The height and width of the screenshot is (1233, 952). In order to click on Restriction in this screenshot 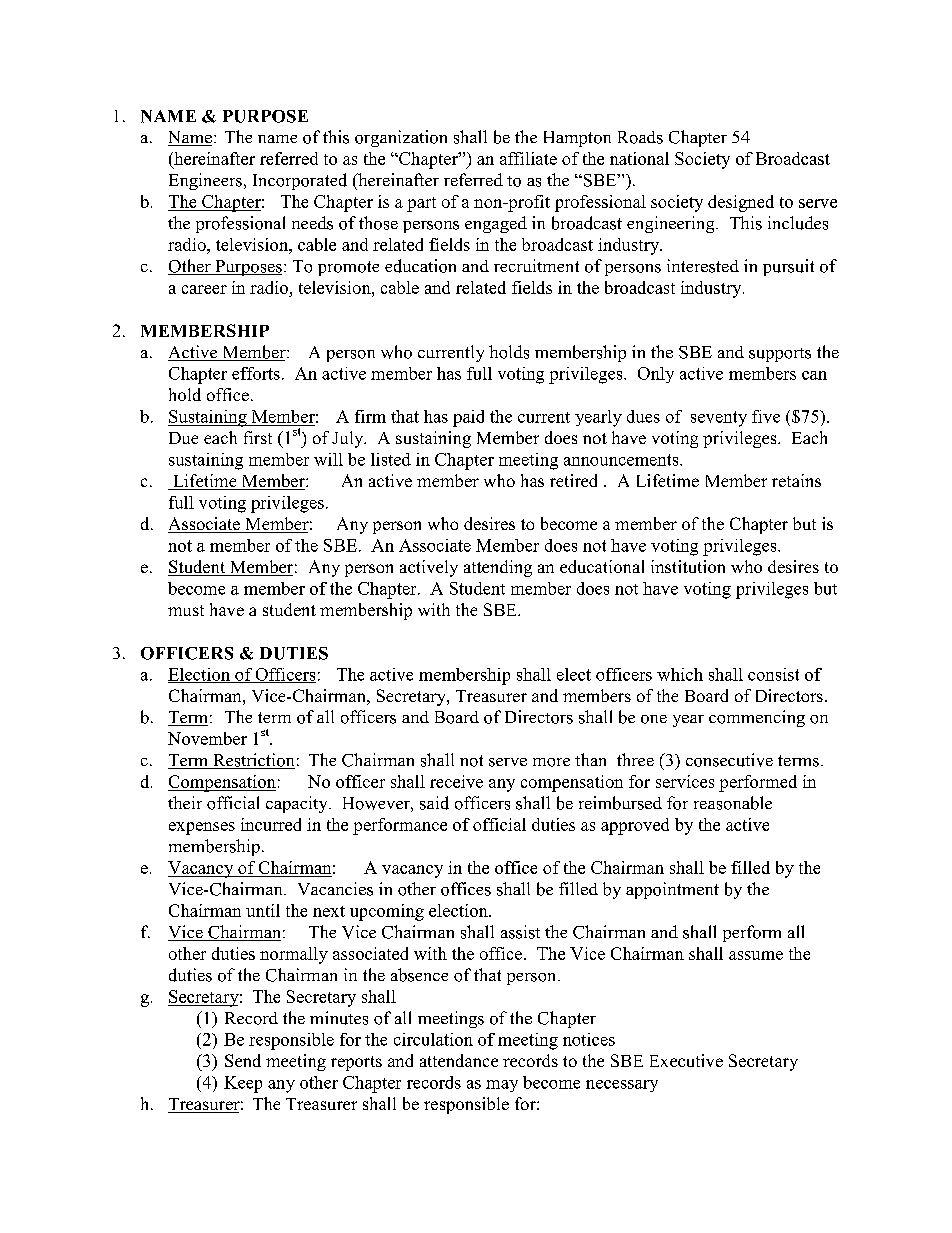, I will do `click(253, 761)`.
